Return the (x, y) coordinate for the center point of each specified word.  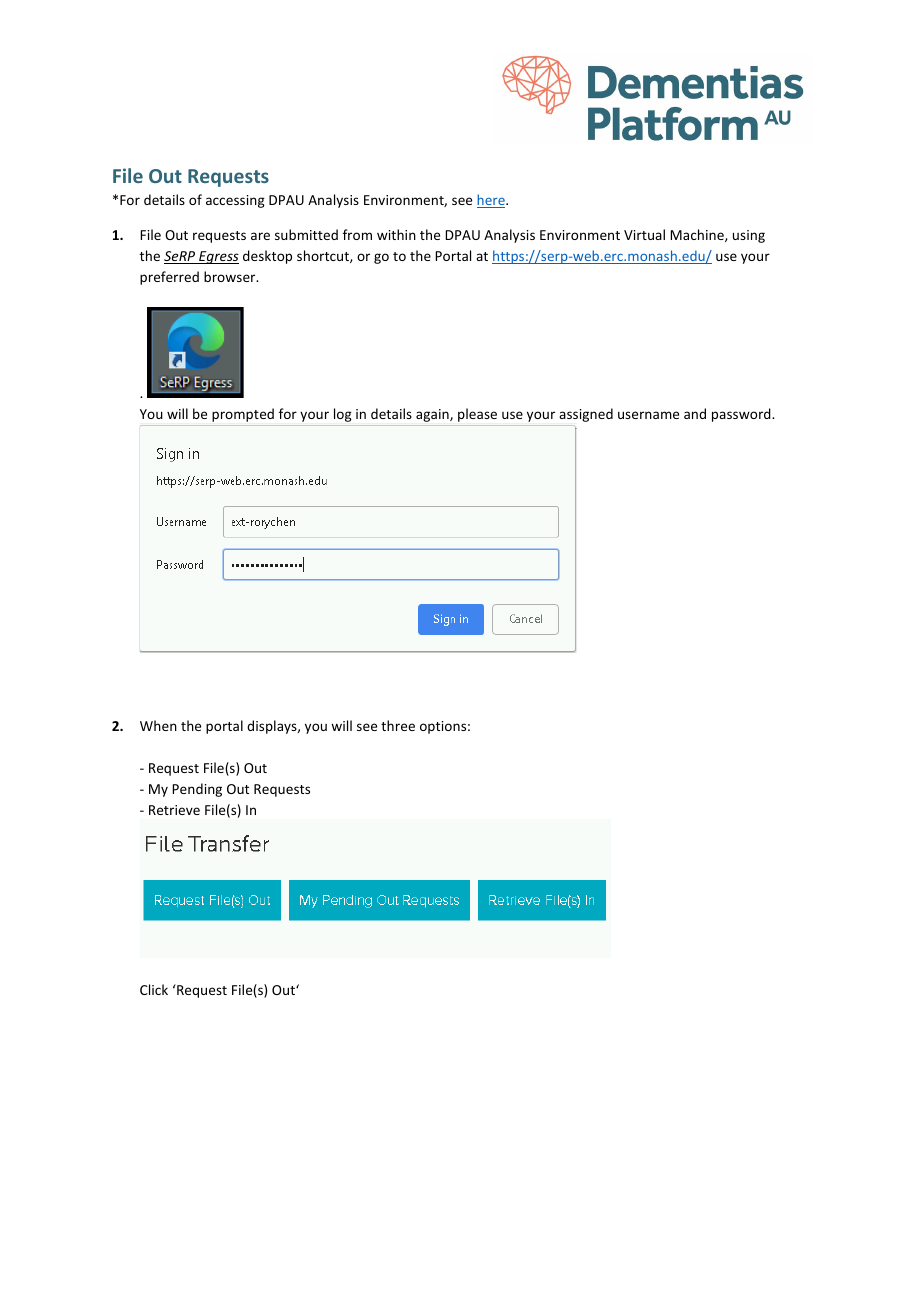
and (695, 413)
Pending (197, 790)
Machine (698, 235)
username (648, 415)
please (477, 415)
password (742, 415)
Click (154, 989)
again (433, 415)
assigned (586, 415)
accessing (235, 201)
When (158, 725)
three (398, 725)
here (492, 201)
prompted (243, 415)
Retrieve (174, 810)
